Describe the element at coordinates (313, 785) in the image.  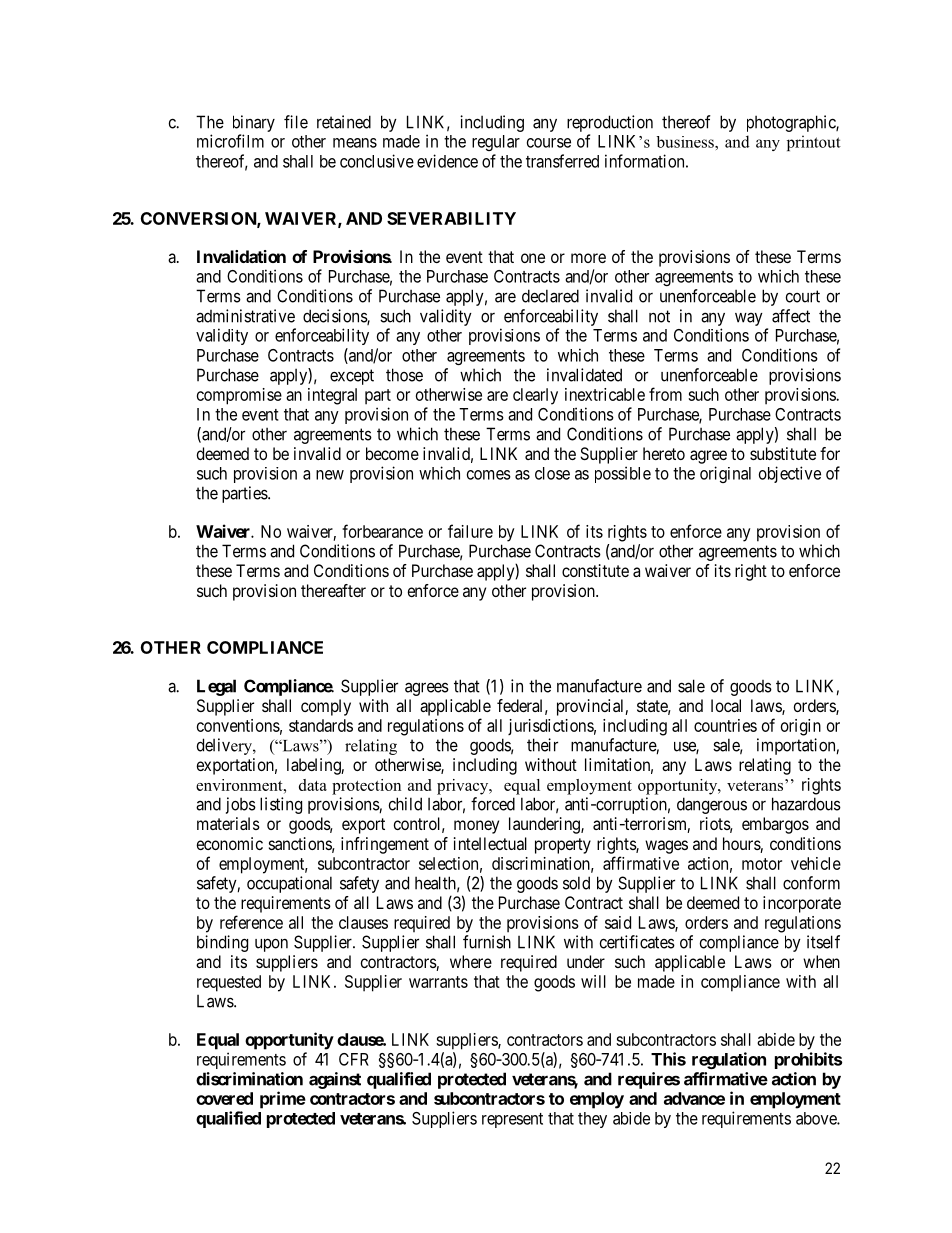
I see `data` at that location.
